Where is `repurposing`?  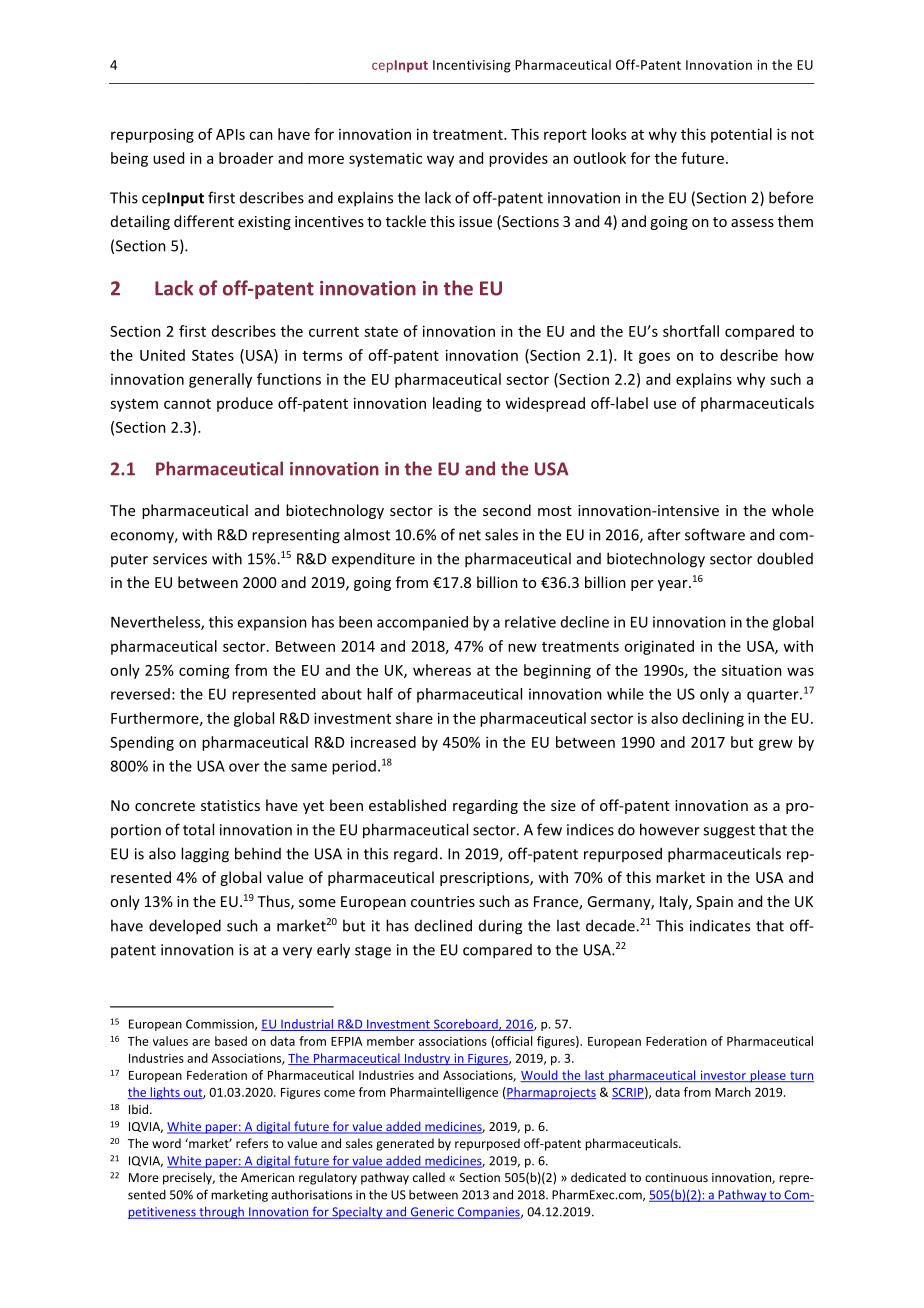
repurposing is located at coordinates (152, 135).
